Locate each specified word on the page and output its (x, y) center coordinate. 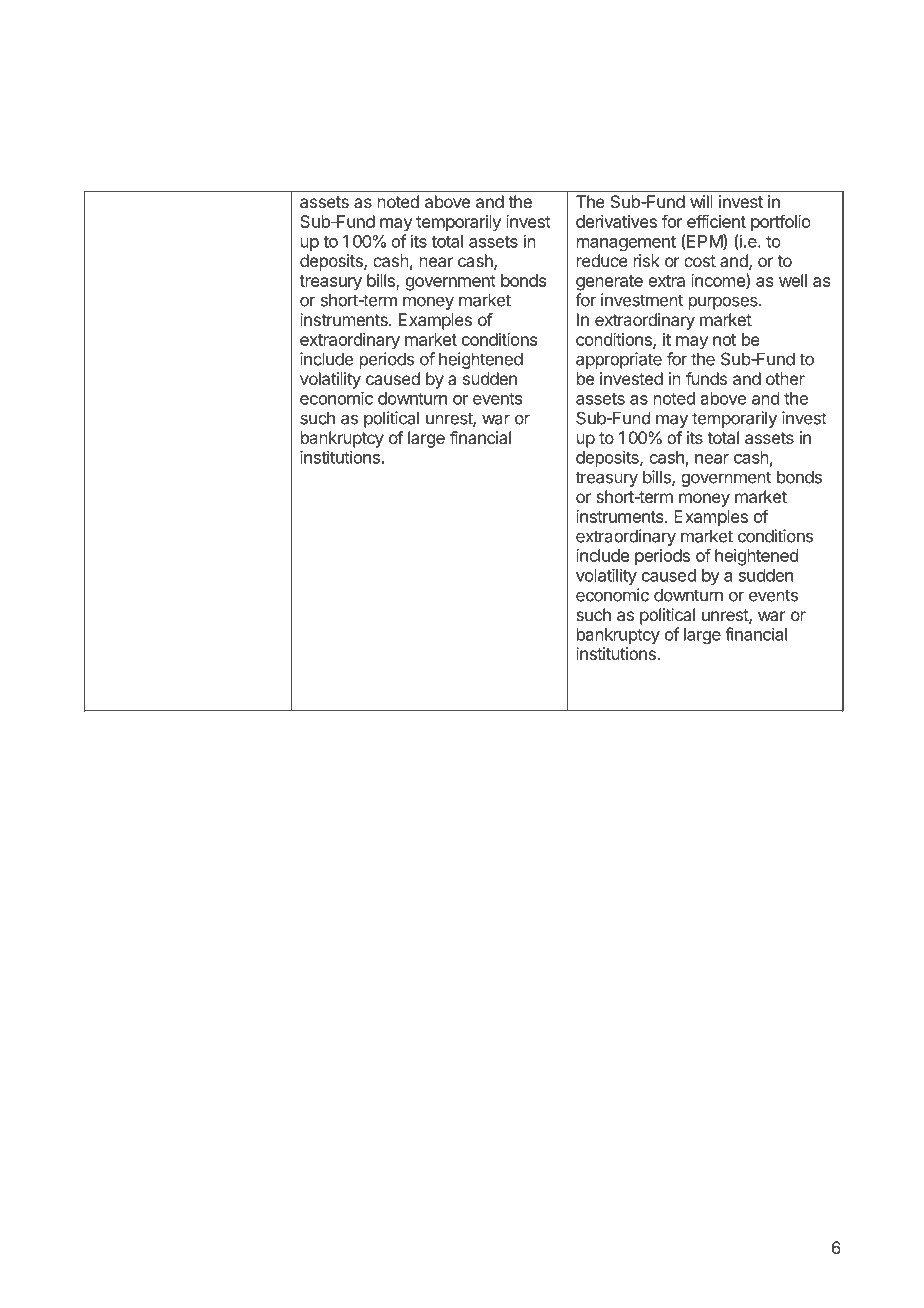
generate (609, 283)
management (626, 243)
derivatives (616, 221)
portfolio (781, 223)
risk (647, 260)
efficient (716, 221)
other (785, 378)
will (701, 201)
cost (700, 261)
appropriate (619, 360)
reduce (602, 260)
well (793, 280)
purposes (724, 303)
